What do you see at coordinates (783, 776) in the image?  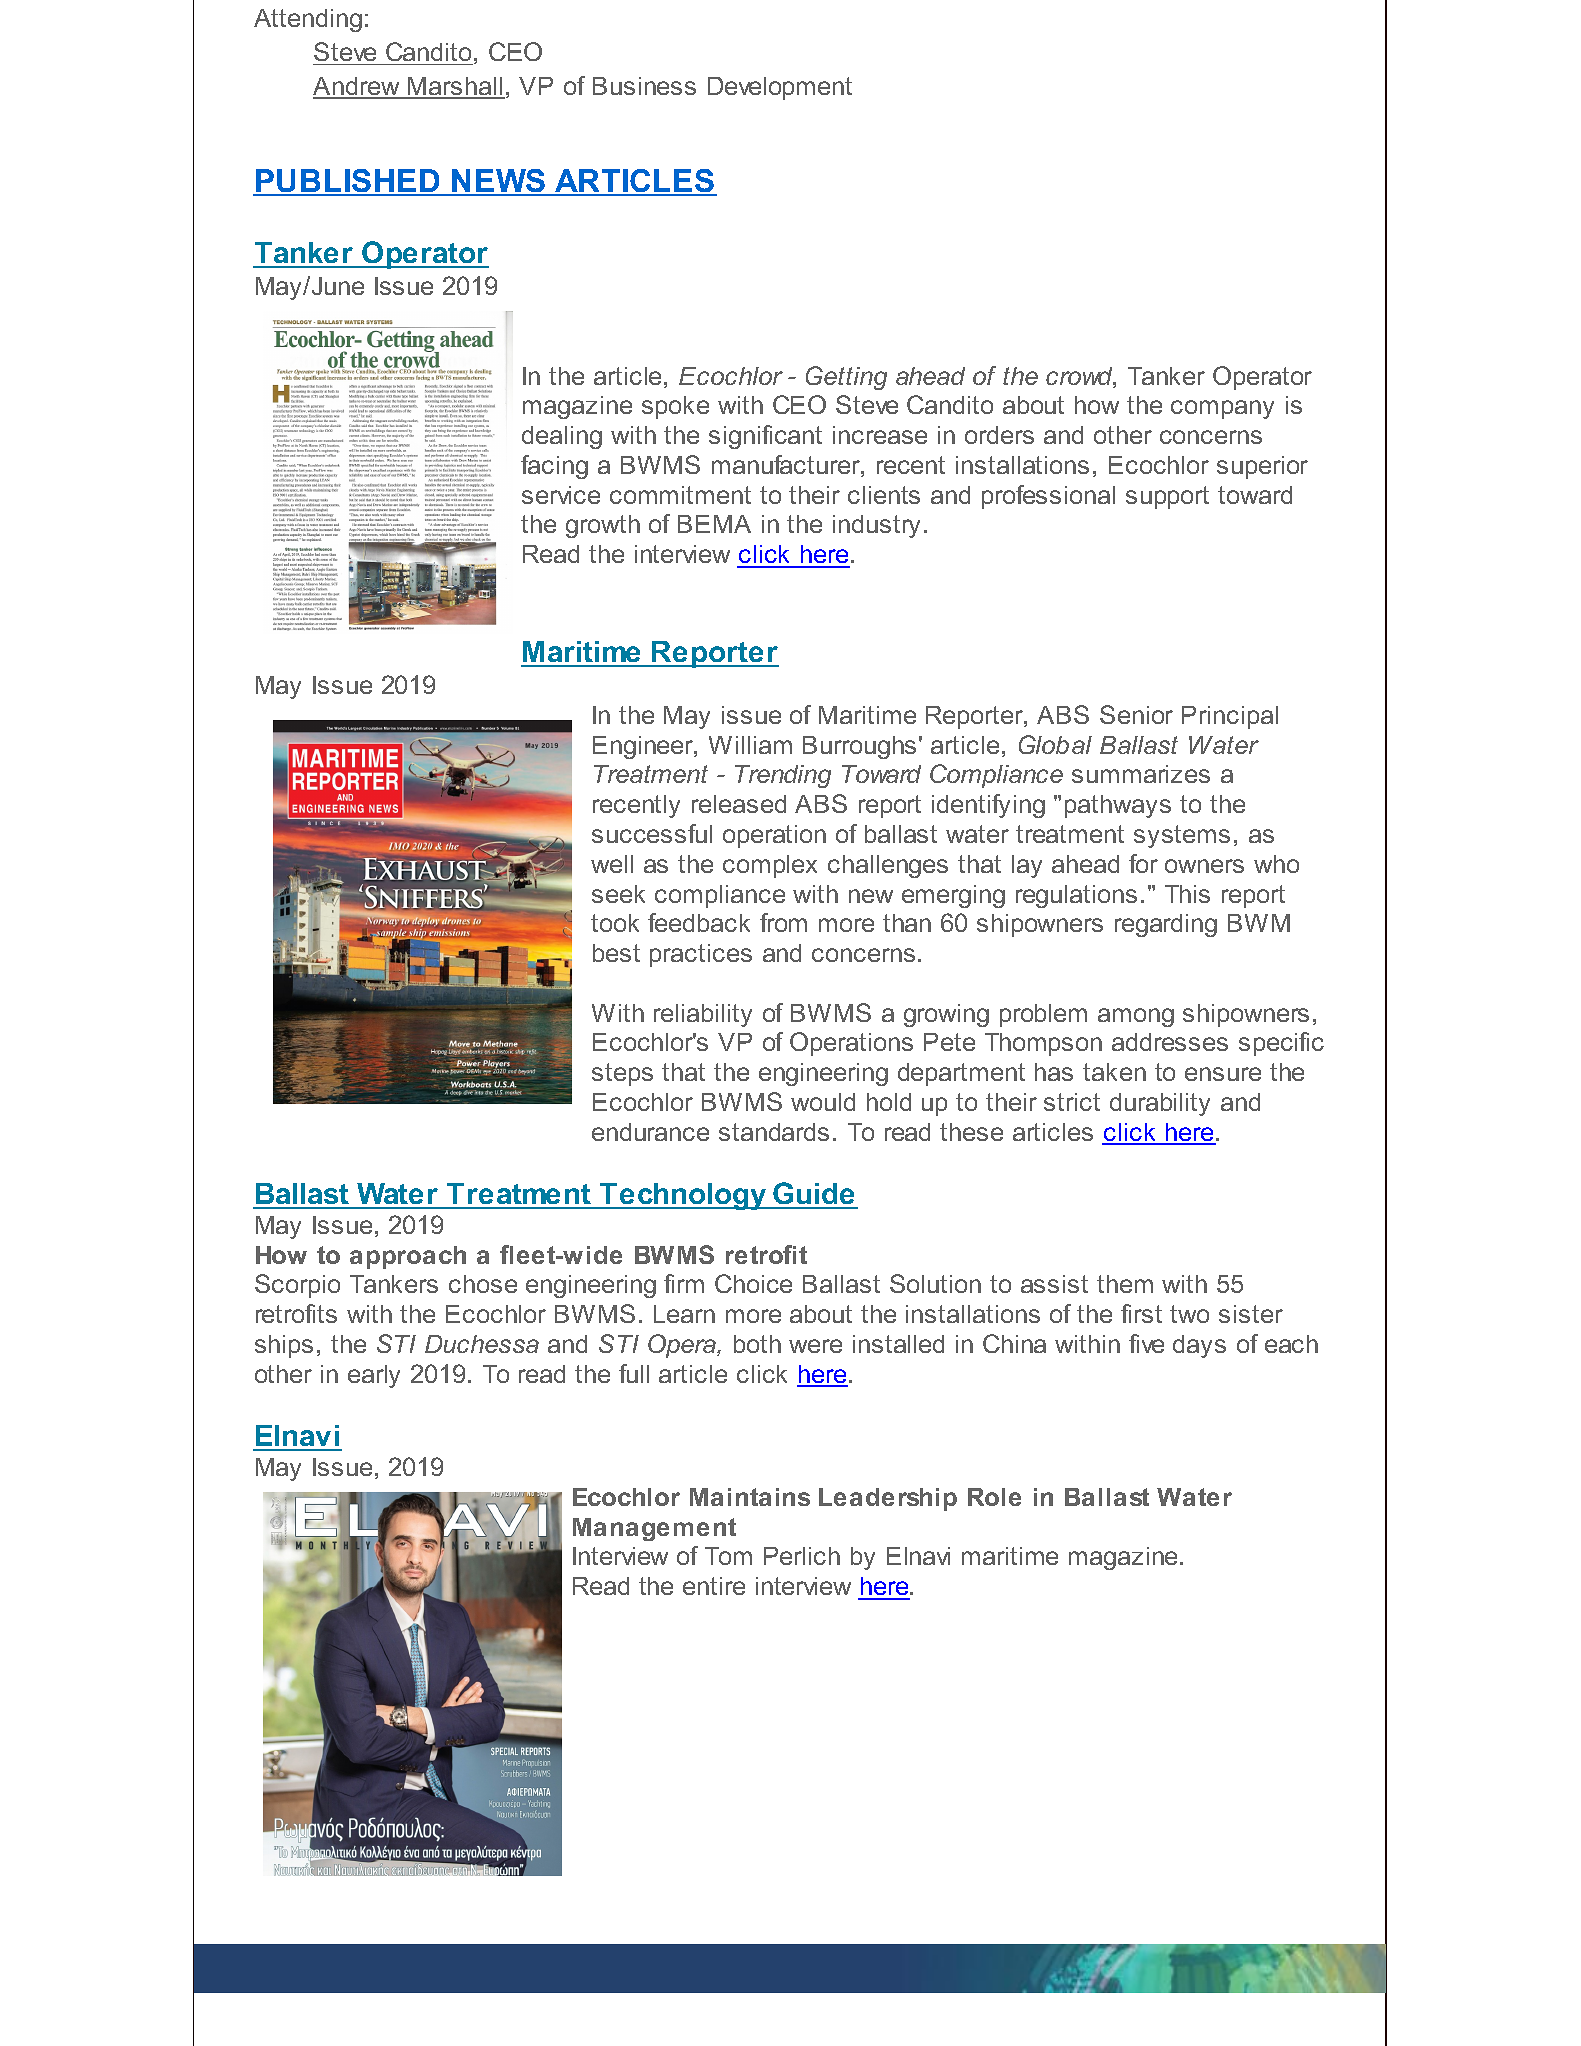 I see `Trending` at bounding box center [783, 776].
